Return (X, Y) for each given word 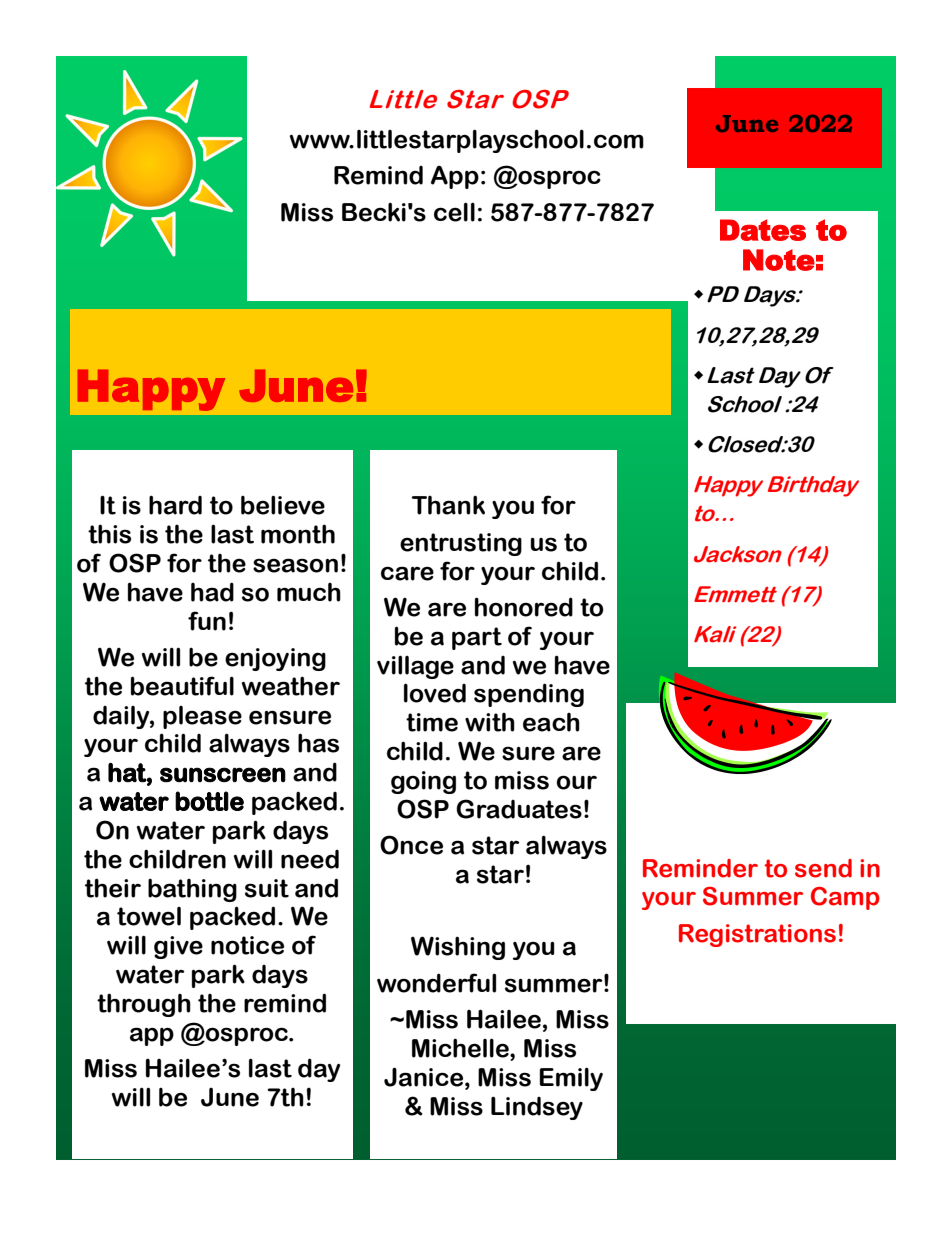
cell (454, 212)
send (823, 868)
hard (175, 505)
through (144, 1005)
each (551, 722)
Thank (448, 505)
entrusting (461, 544)
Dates (763, 230)
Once (411, 845)
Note (779, 260)
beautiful (182, 686)
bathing (192, 890)
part (477, 638)
